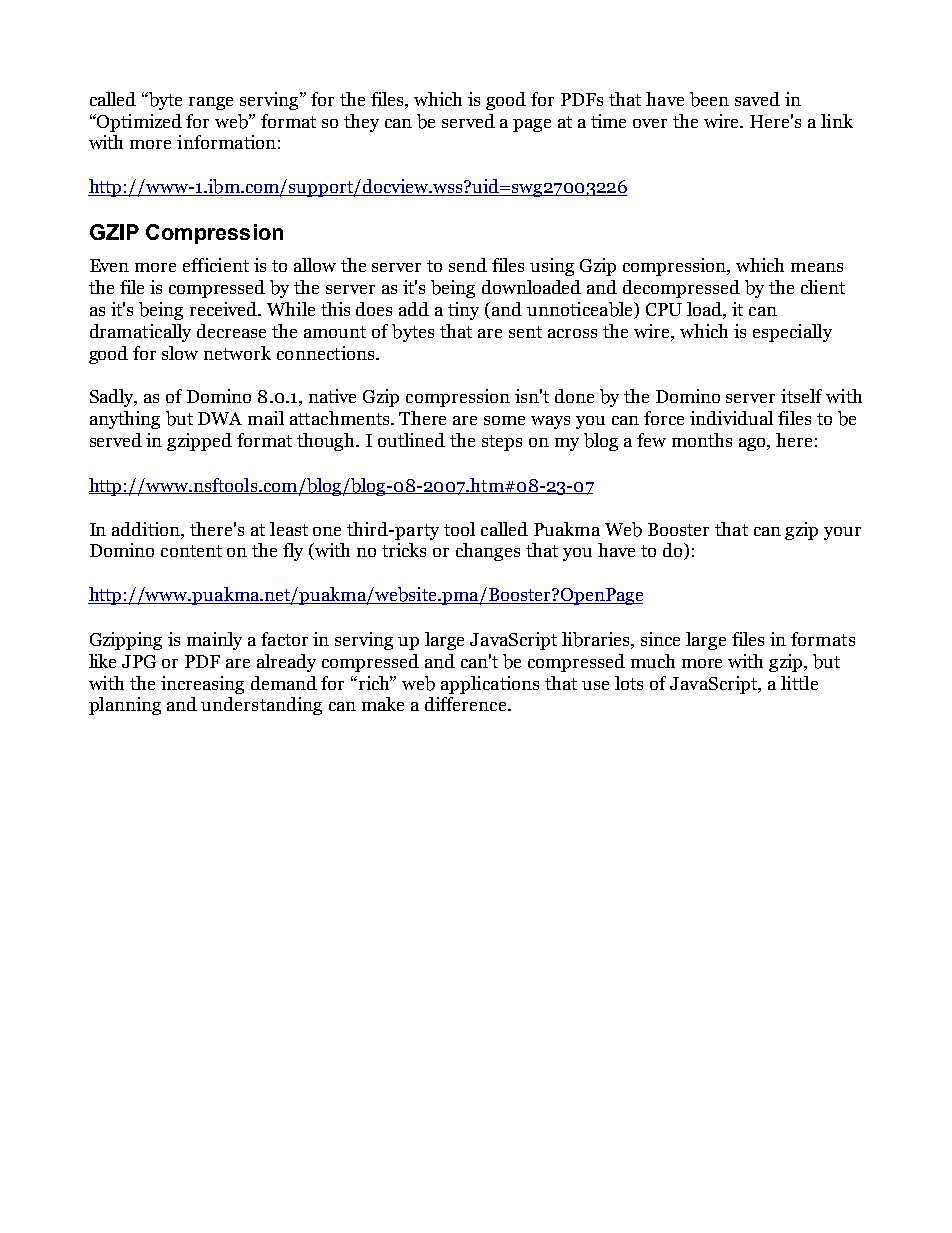  What do you see at coordinates (757, 99) in the image?
I see `saved` at bounding box center [757, 99].
